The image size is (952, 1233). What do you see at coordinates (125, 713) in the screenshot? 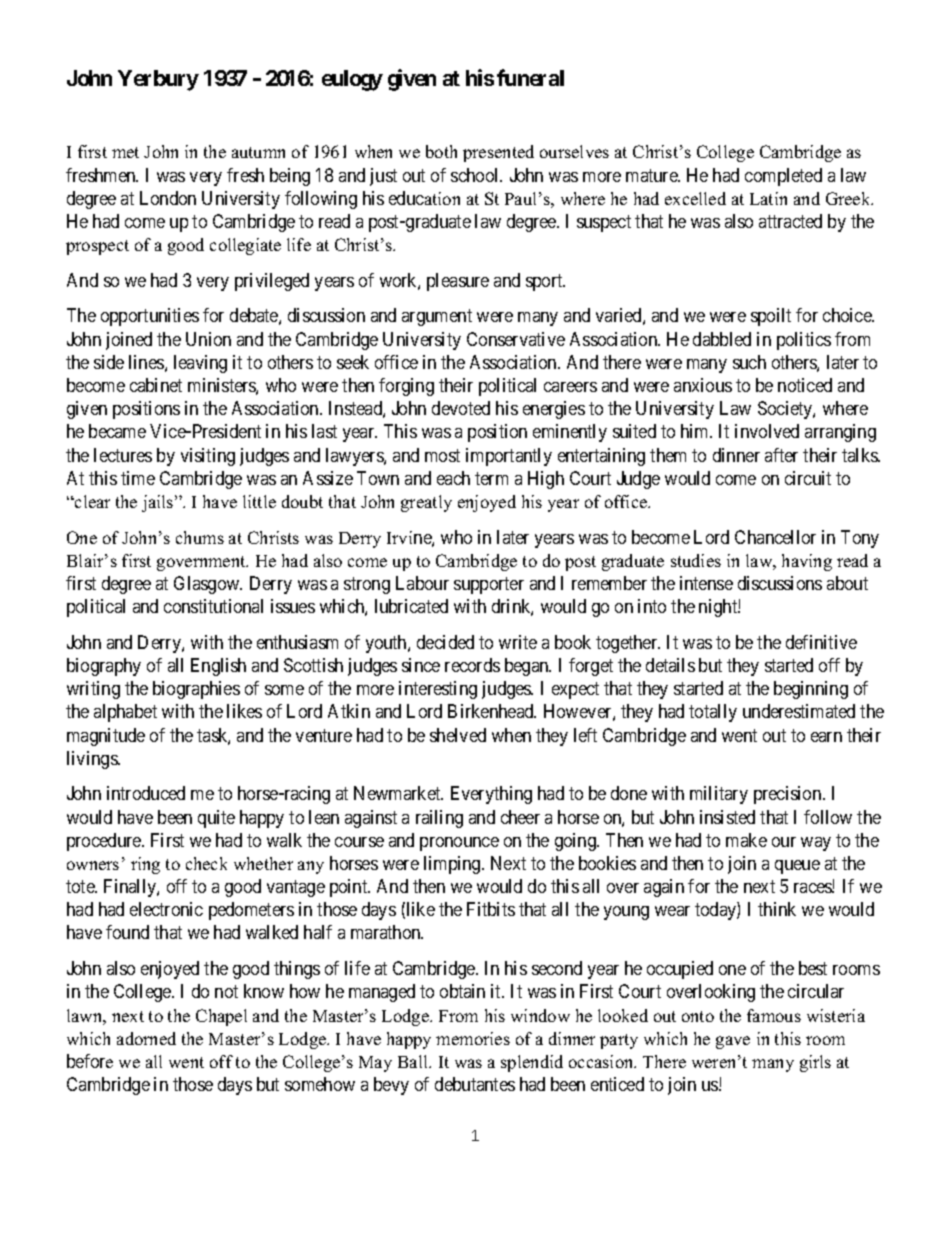
I see `alphabet` at bounding box center [125, 713].
